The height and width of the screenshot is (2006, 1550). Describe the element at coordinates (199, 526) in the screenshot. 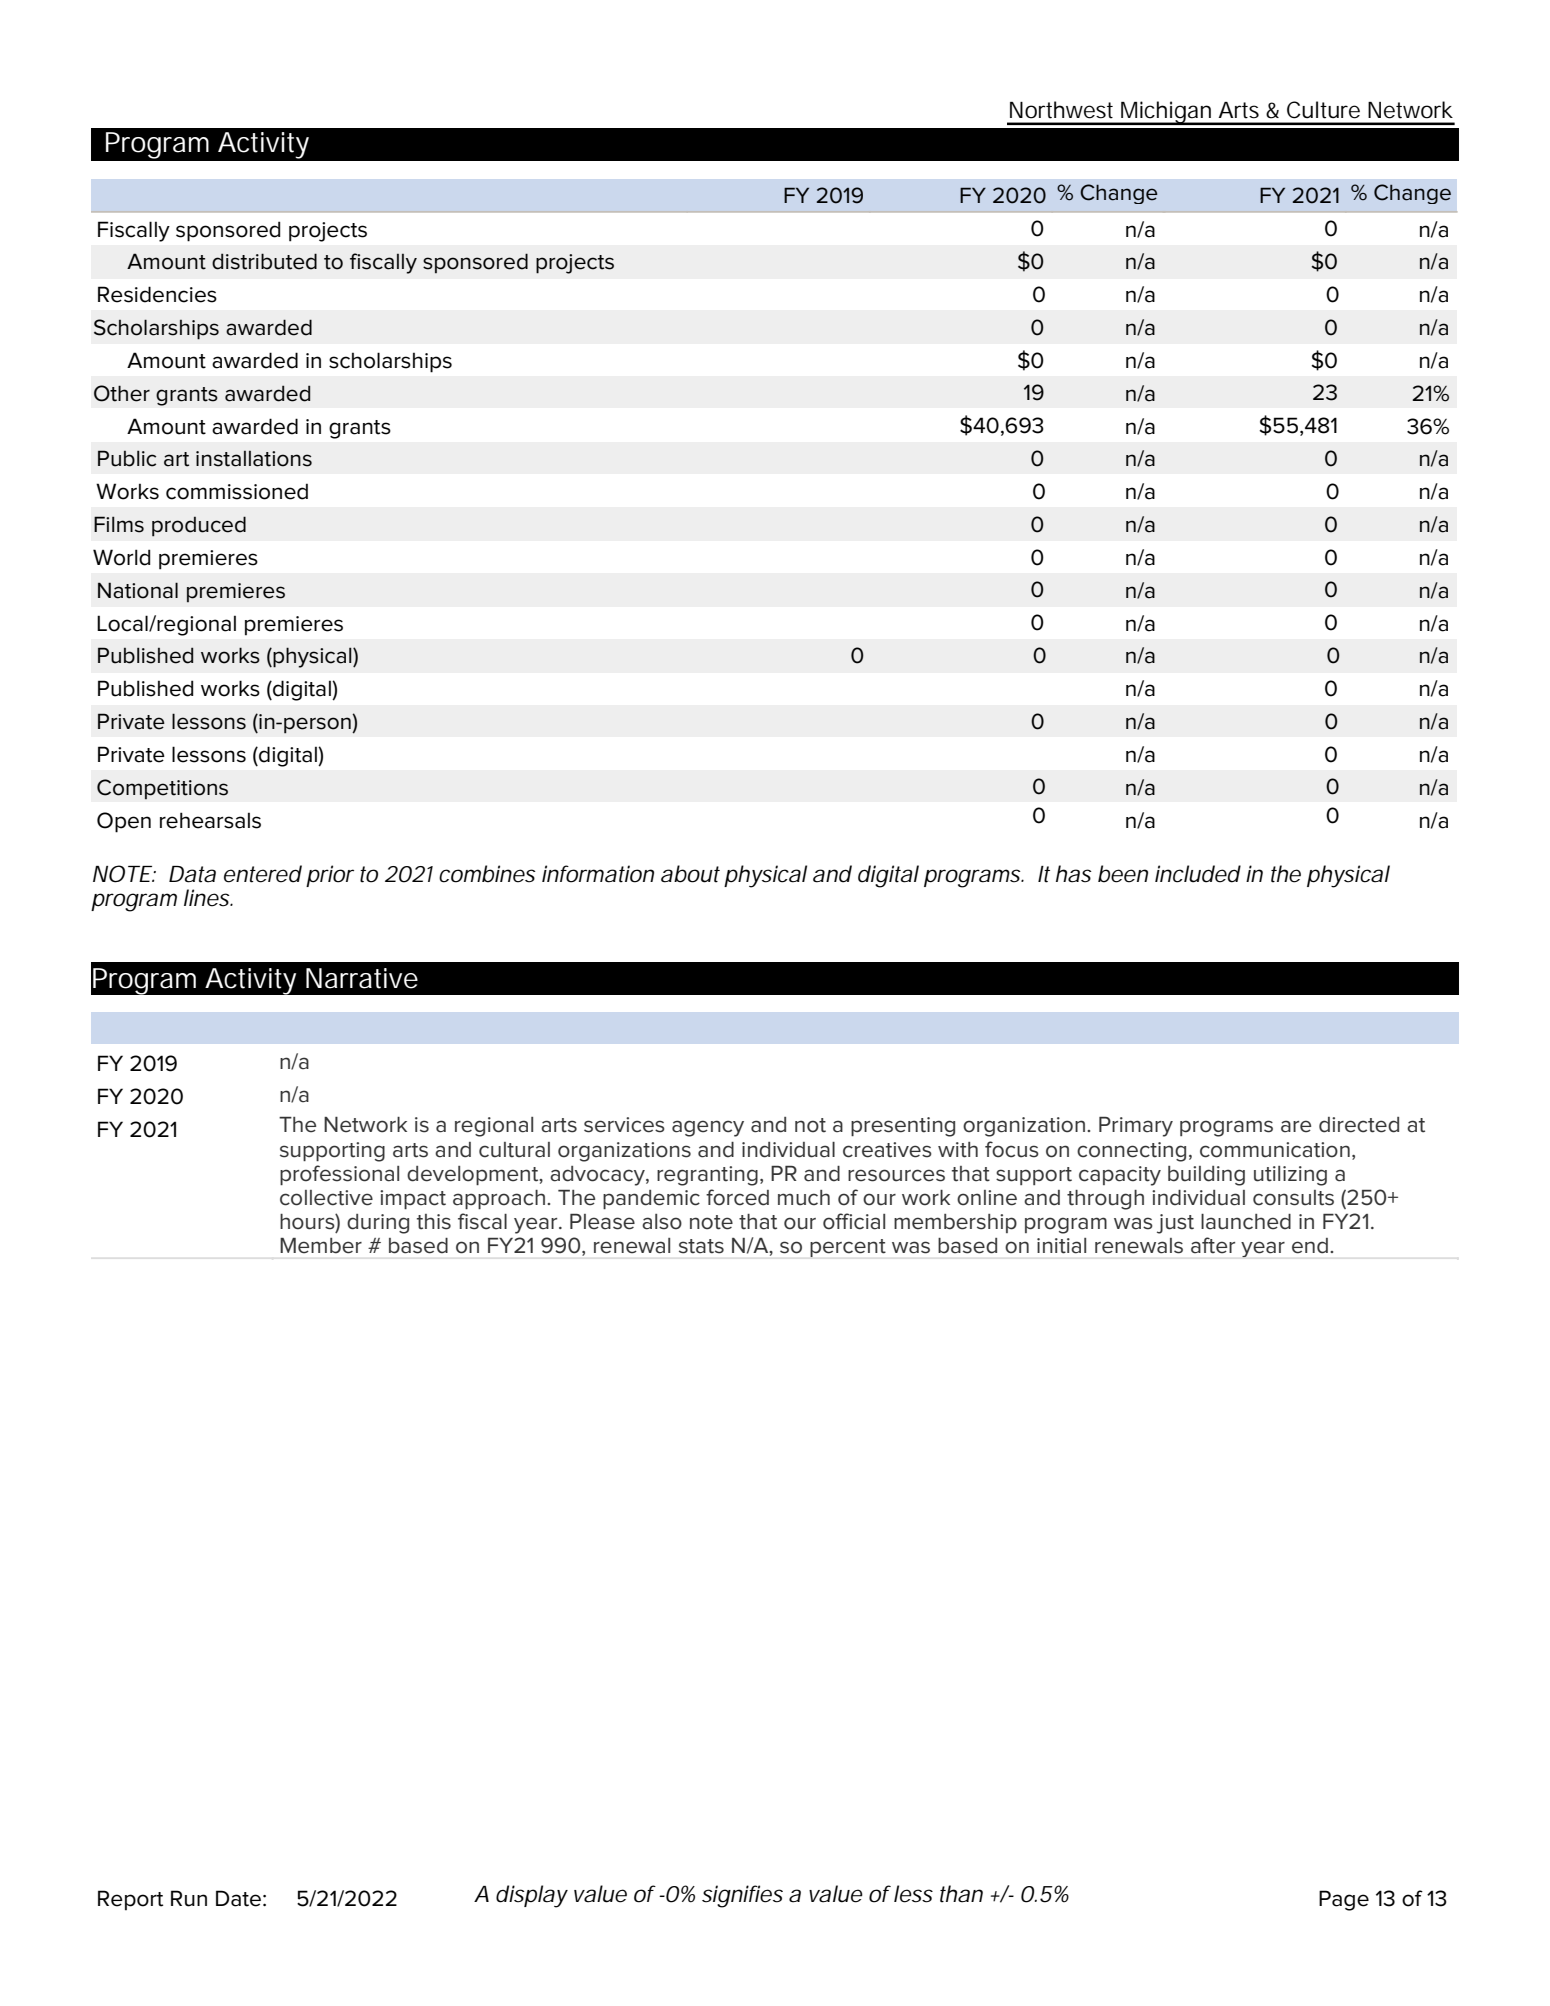

I see `produced` at that location.
